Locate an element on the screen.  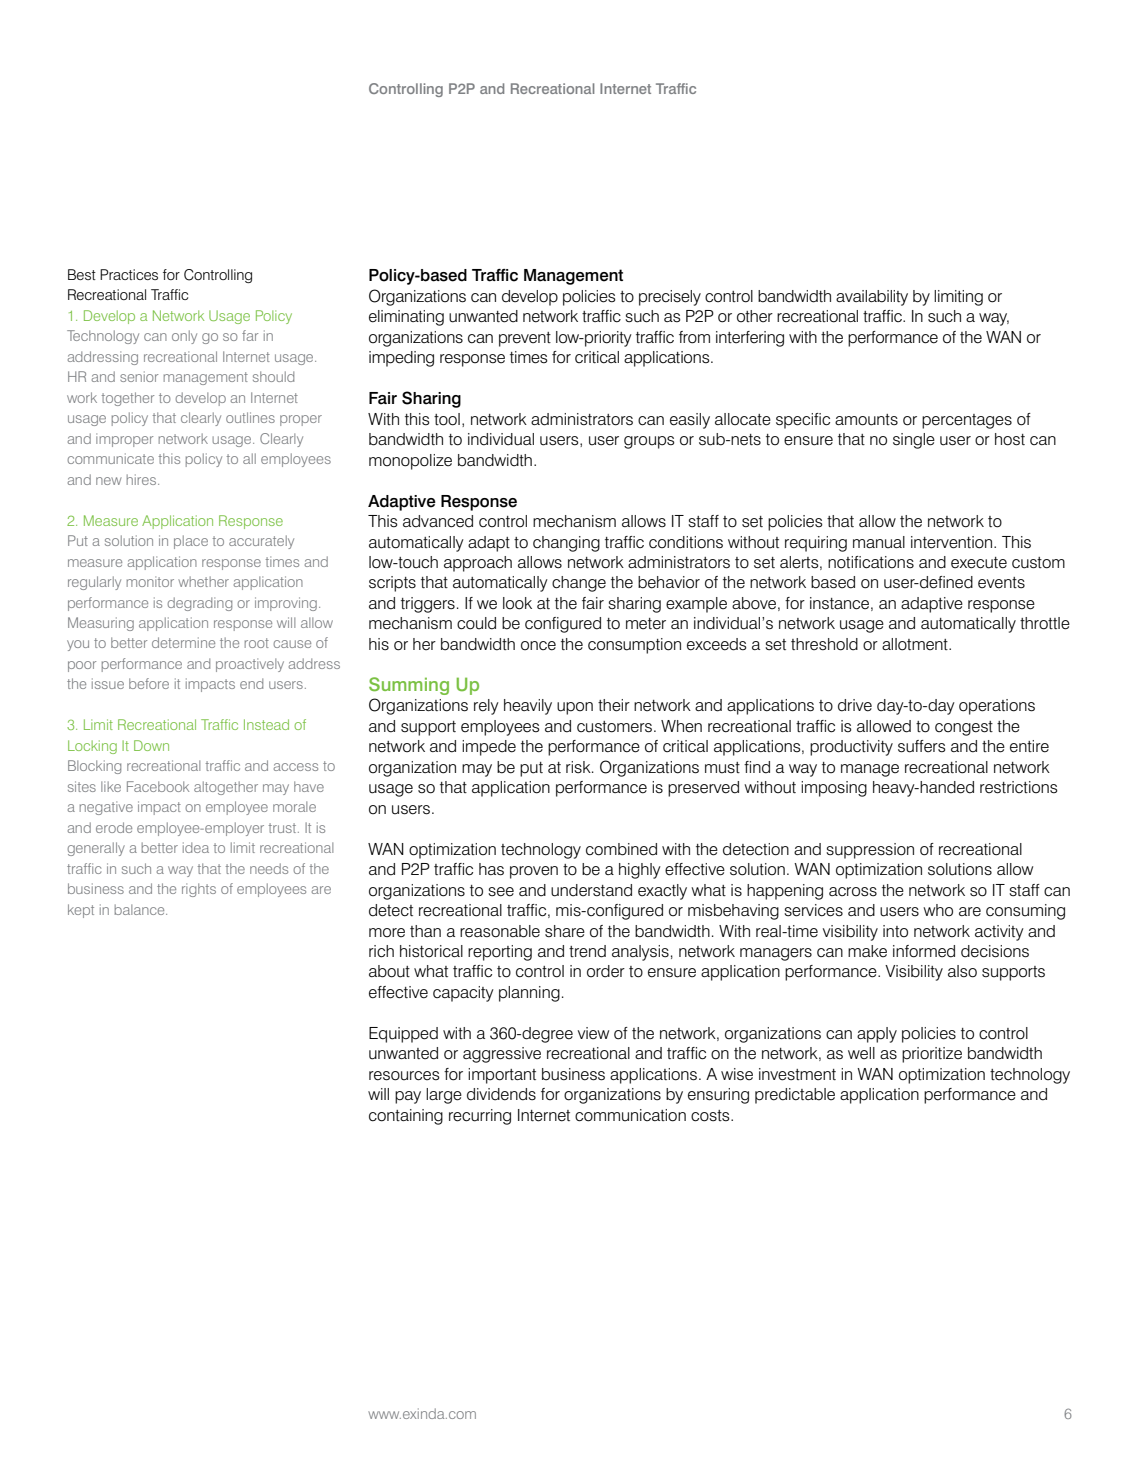
before is located at coordinates (149, 683).
